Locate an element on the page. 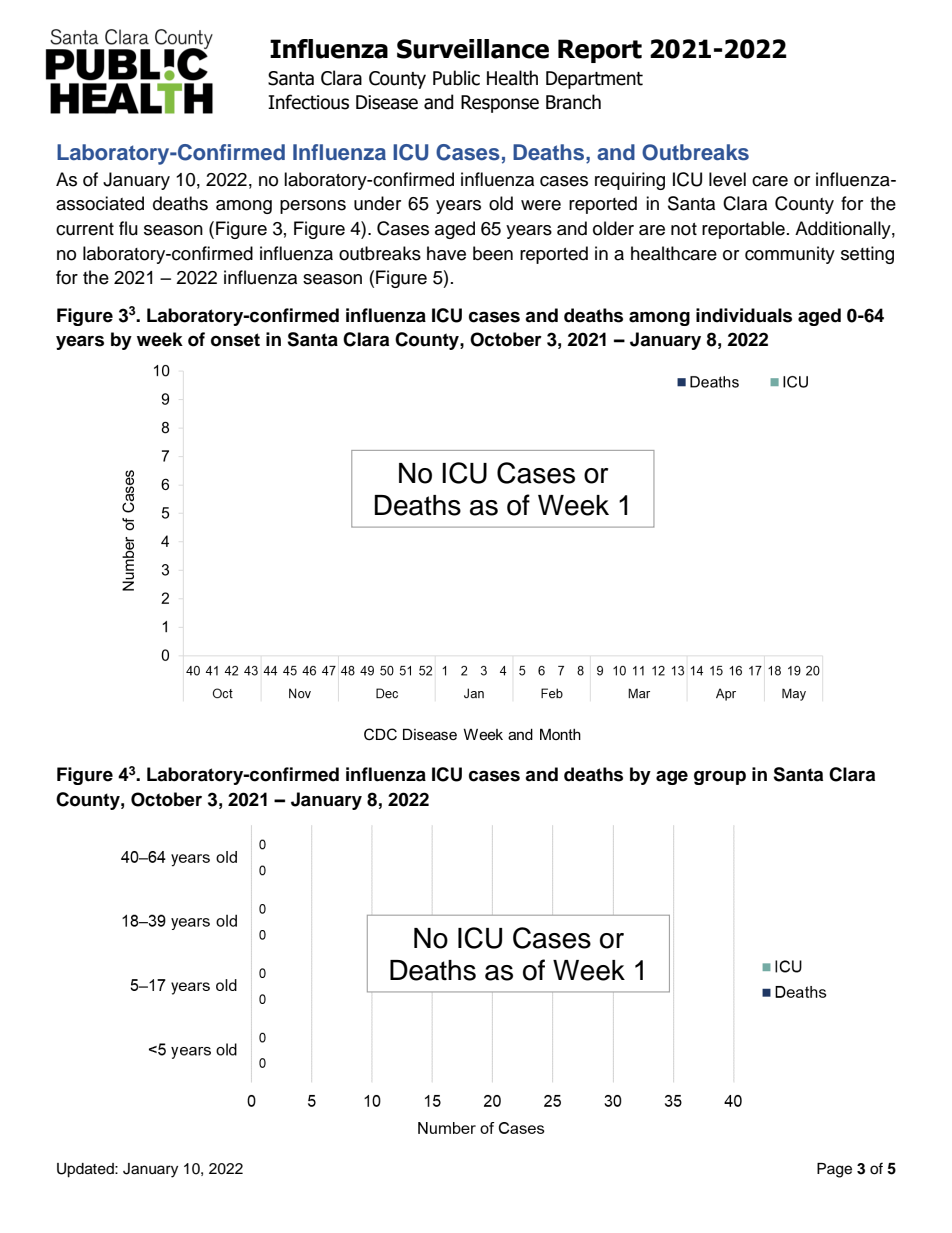 Image resolution: width=952 pixels, height=1233 pixels. Public is located at coordinates (456, 78).
